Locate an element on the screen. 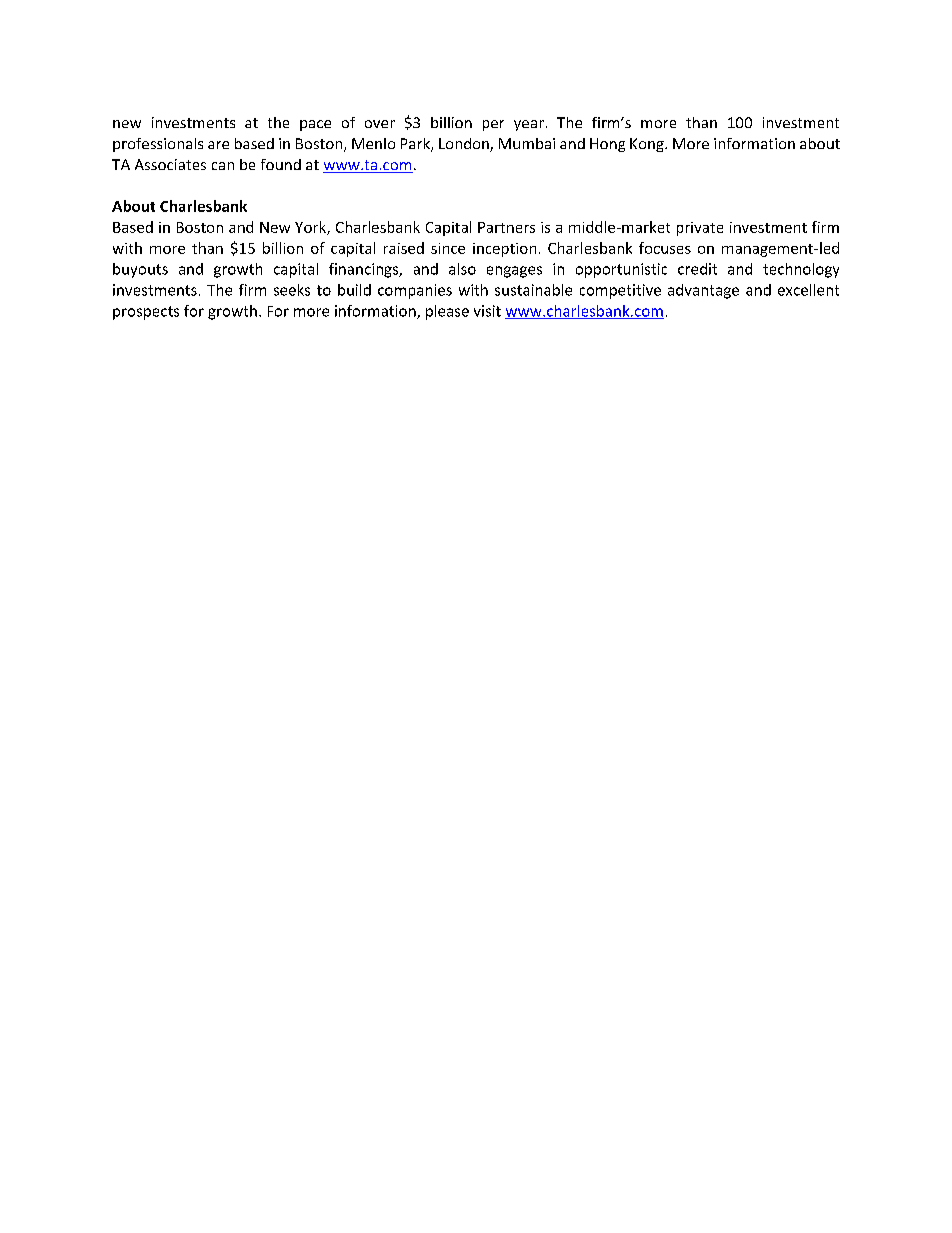 This screenshot has width=952, height=1233. credit is located at coordinates (697, 269).
